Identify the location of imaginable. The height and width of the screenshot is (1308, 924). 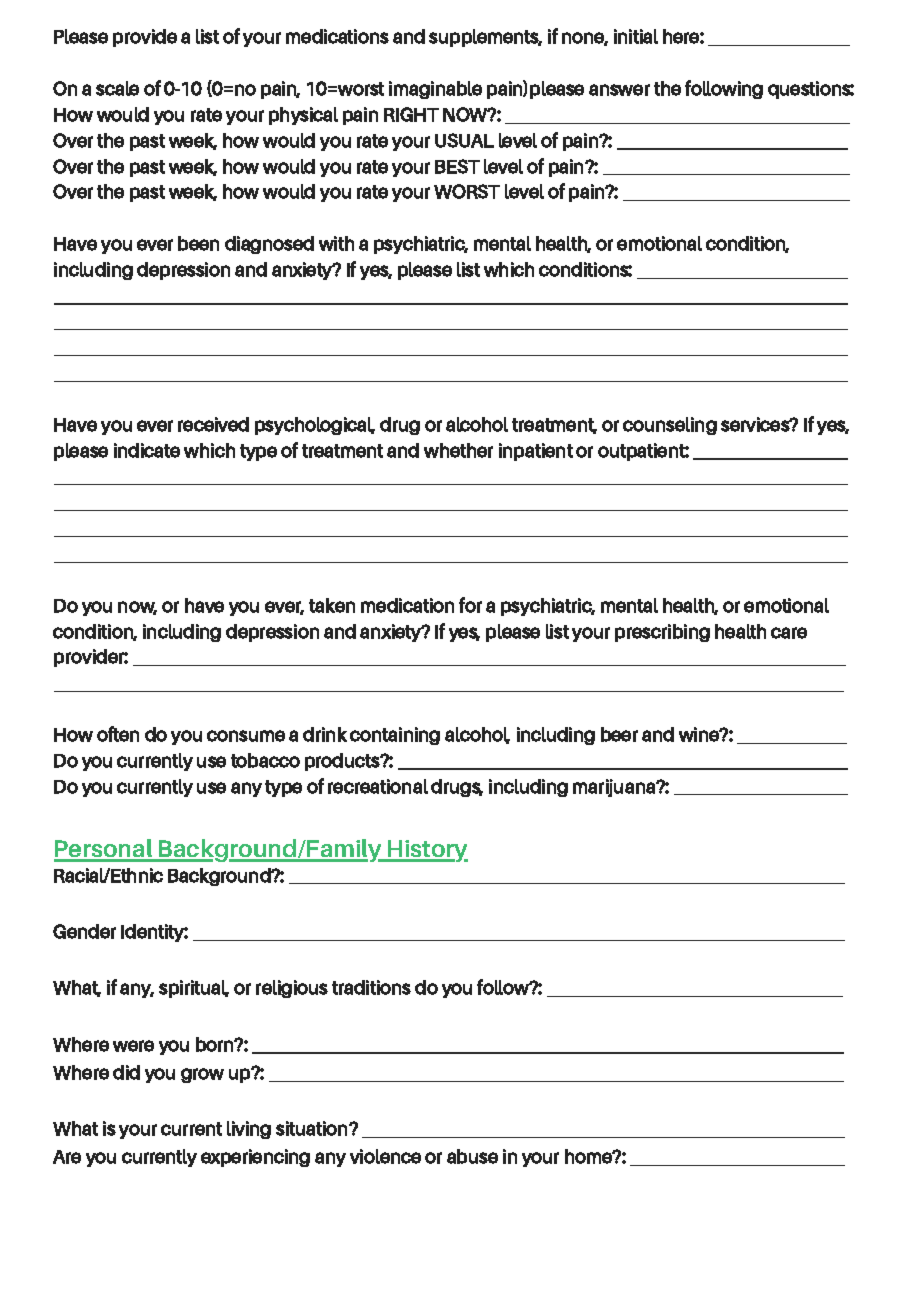
(435, 90).
